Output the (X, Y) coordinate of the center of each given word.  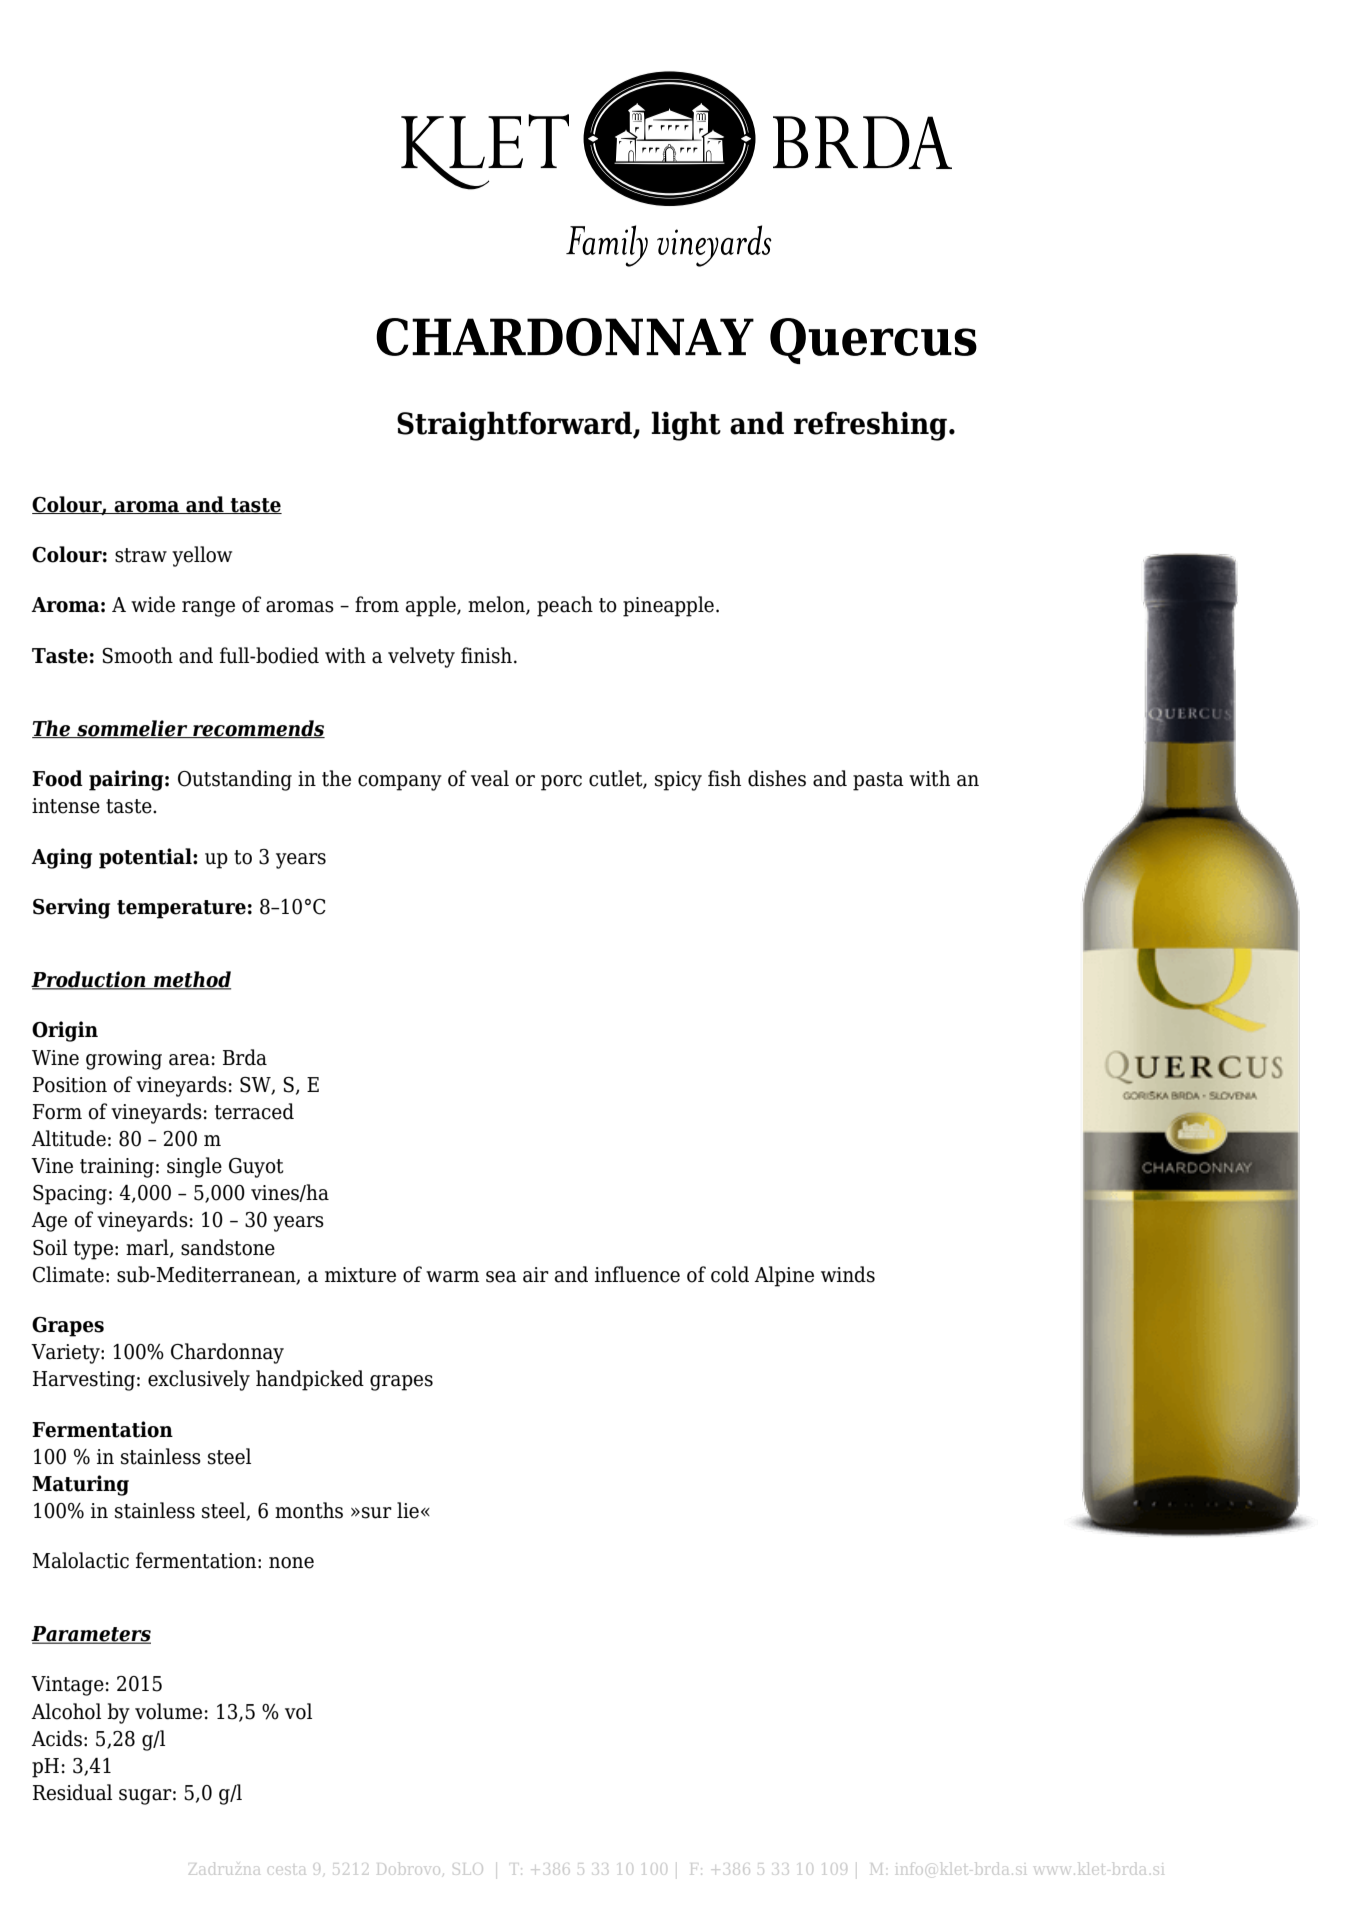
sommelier (132, 729)
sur (377, 1513)
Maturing (80, 1485)
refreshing (870, 426)
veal (490, 778)
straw (141, 555)
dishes (777, 778)
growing (124, 1060)
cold (730, 1274)
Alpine (784, 1276)
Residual (72, 1792)
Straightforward (516, 426)
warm (452, 1277)
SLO (468, 1869)
